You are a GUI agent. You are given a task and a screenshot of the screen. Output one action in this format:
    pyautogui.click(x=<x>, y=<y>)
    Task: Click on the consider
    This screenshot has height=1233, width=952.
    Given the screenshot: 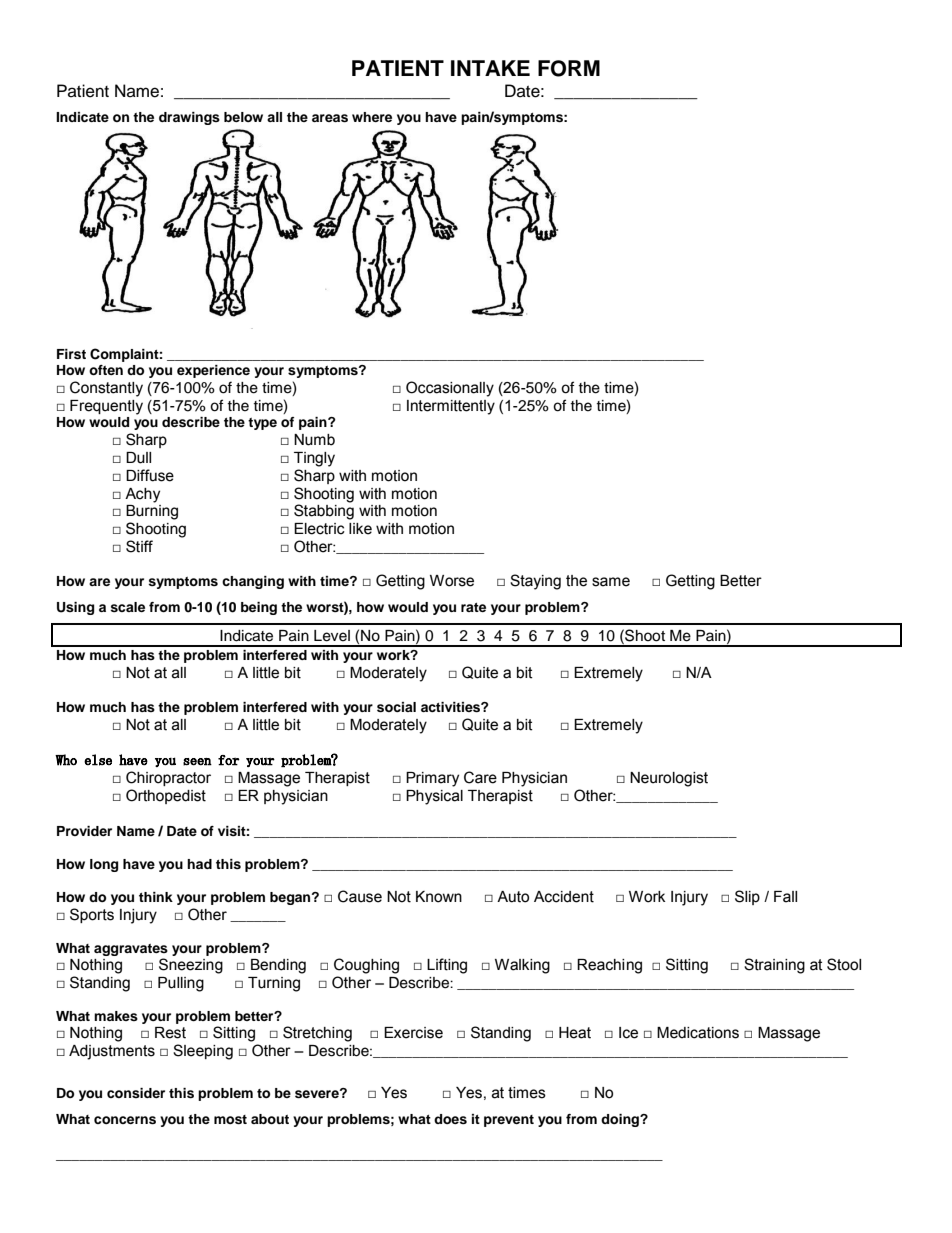 What is the action you would take?
    pyautogui.click(x=136, y=1093)
